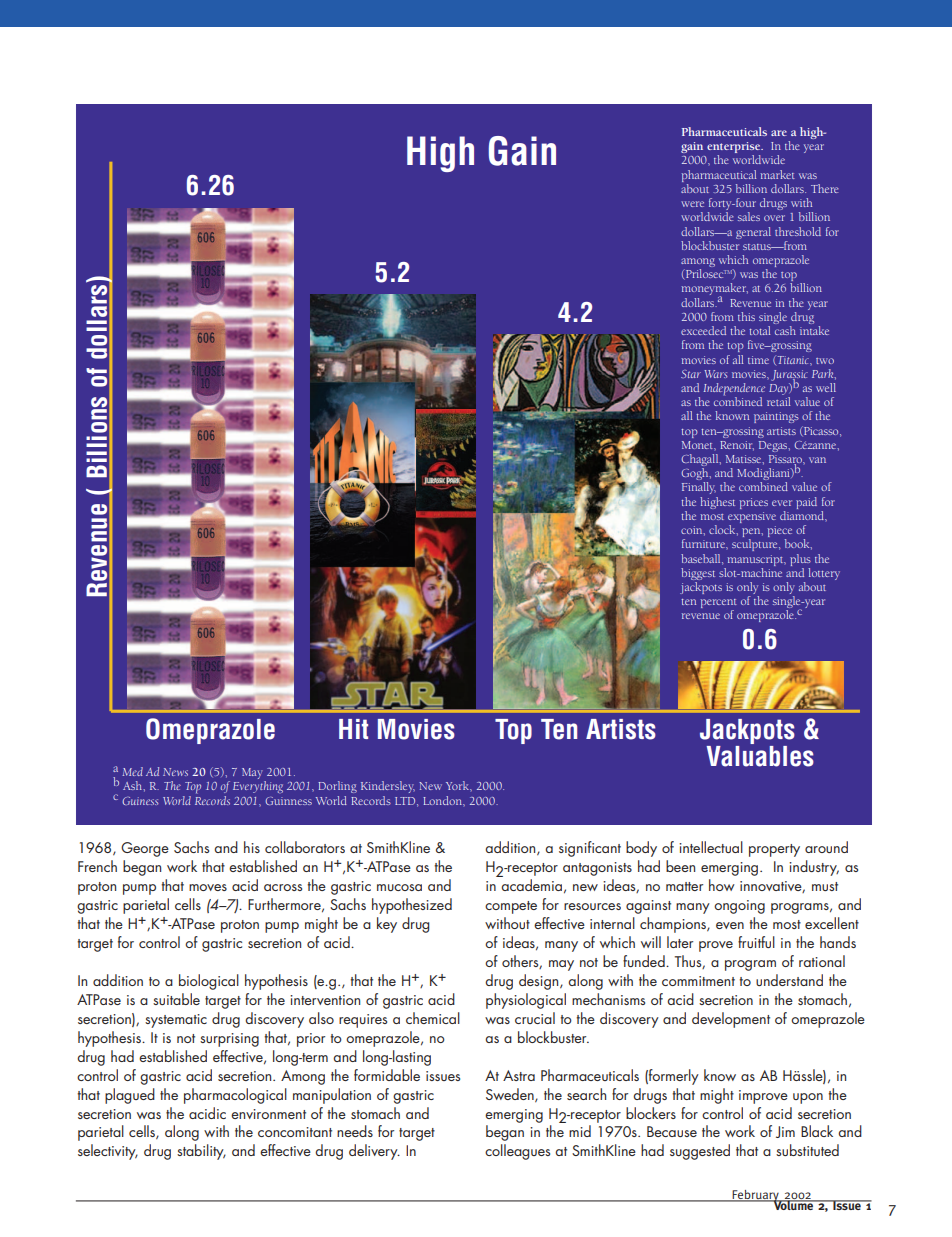 This page has width=952, height=1237. What do you see at coordinates (511, 907) in the page?
I see `compete` at bounding box center [511, 907].
